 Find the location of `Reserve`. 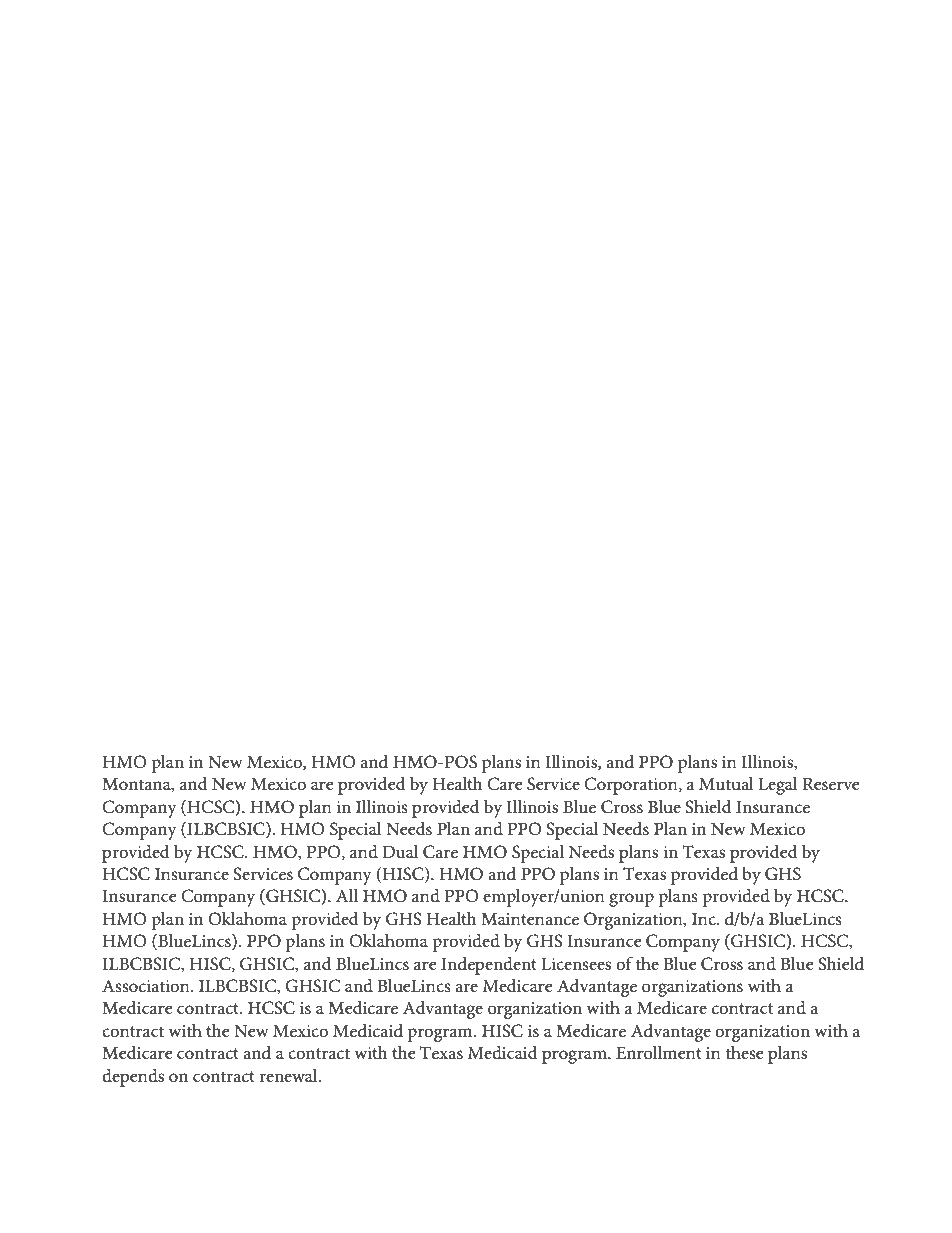

Reserve is located at coordinates (831, 784).
